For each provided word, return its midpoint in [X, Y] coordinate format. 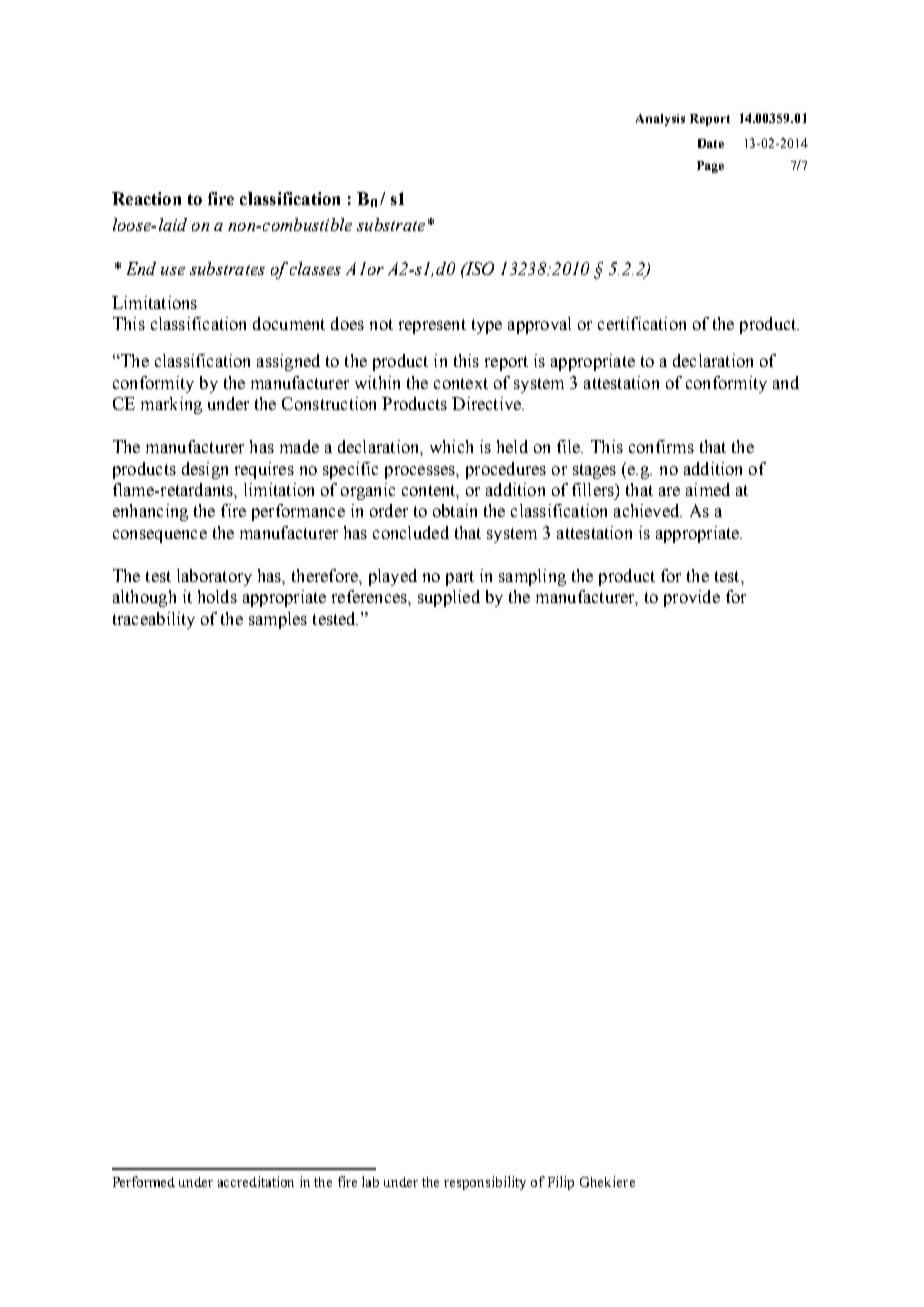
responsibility [485, 1183]
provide [692, 598]
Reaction [146, 198]
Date [711, 143]
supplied [449, 598]
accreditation [256, 1181]
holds [217, 596]
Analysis [660, 120]
